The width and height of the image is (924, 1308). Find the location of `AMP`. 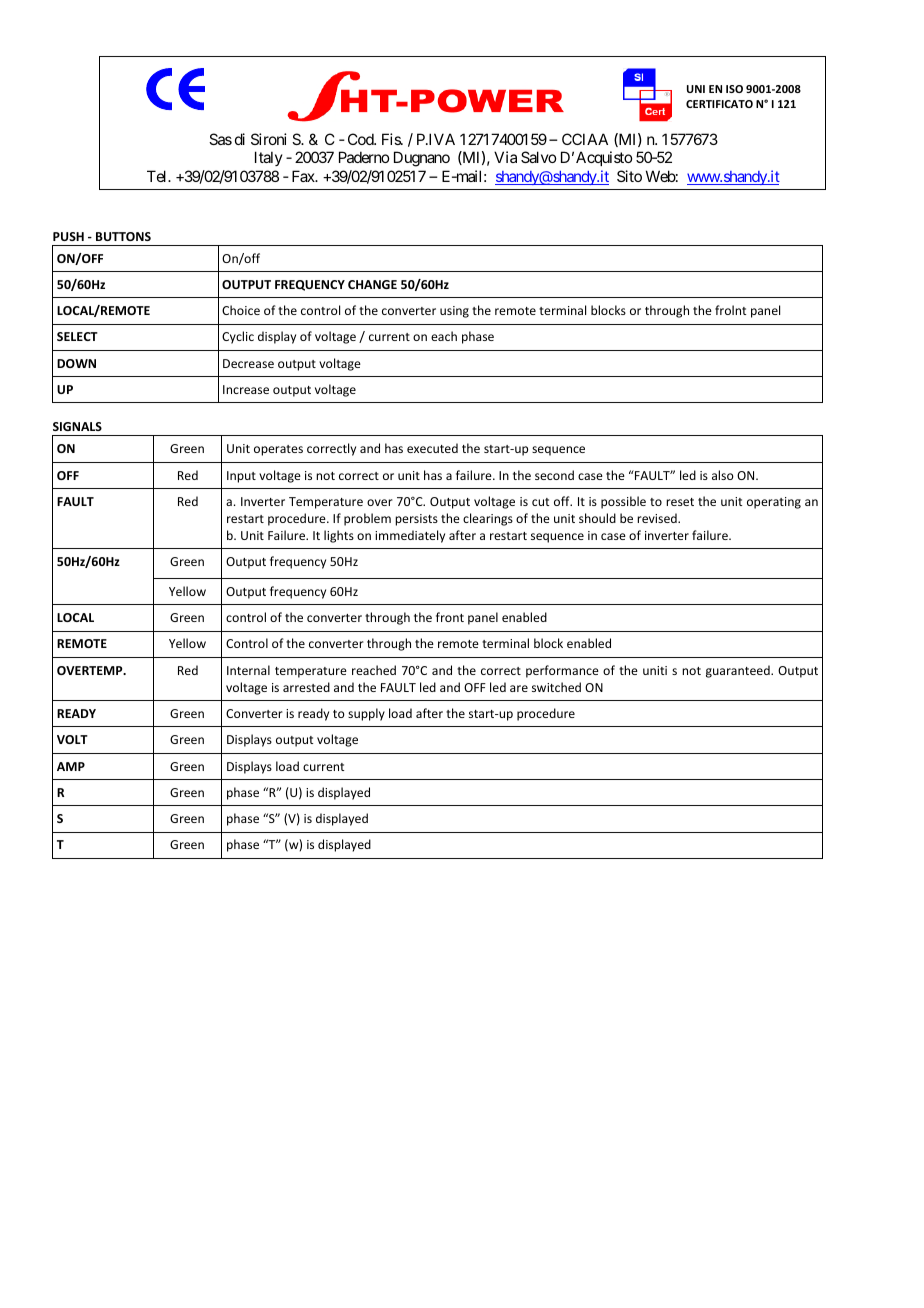

AMP is located at coordinates (71, 766).
